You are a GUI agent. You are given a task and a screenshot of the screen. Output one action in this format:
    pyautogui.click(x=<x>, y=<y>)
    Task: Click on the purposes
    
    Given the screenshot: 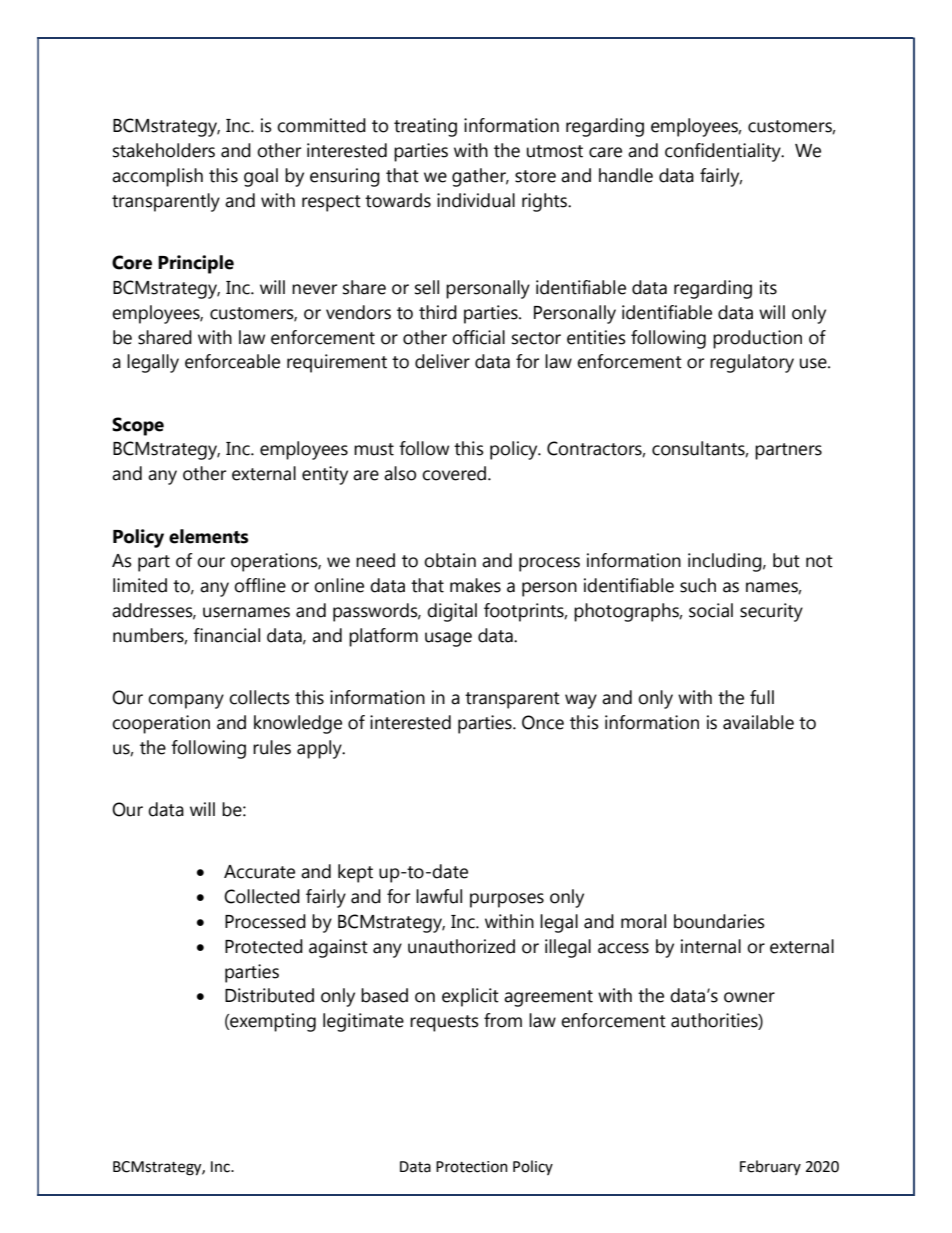 What is the action you would take?
    pyautogui.click(x=507, y=900)
